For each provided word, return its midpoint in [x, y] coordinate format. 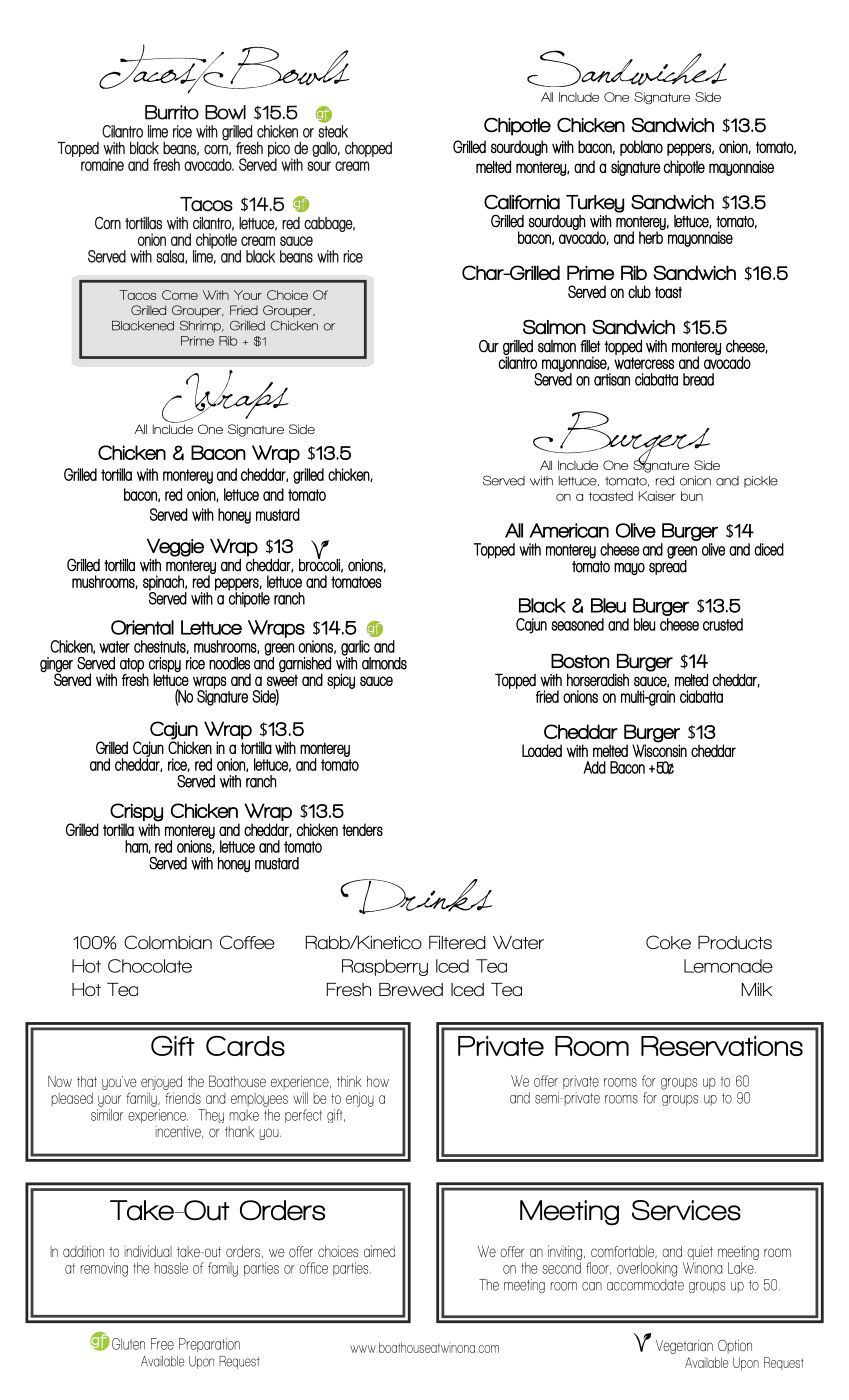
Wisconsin [659, 750]
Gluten [128, 1344]
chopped [368, 149]
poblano [641, 148]
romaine [101, 163]
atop [132, 666]
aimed [379, 1251]
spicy [341, 681]
